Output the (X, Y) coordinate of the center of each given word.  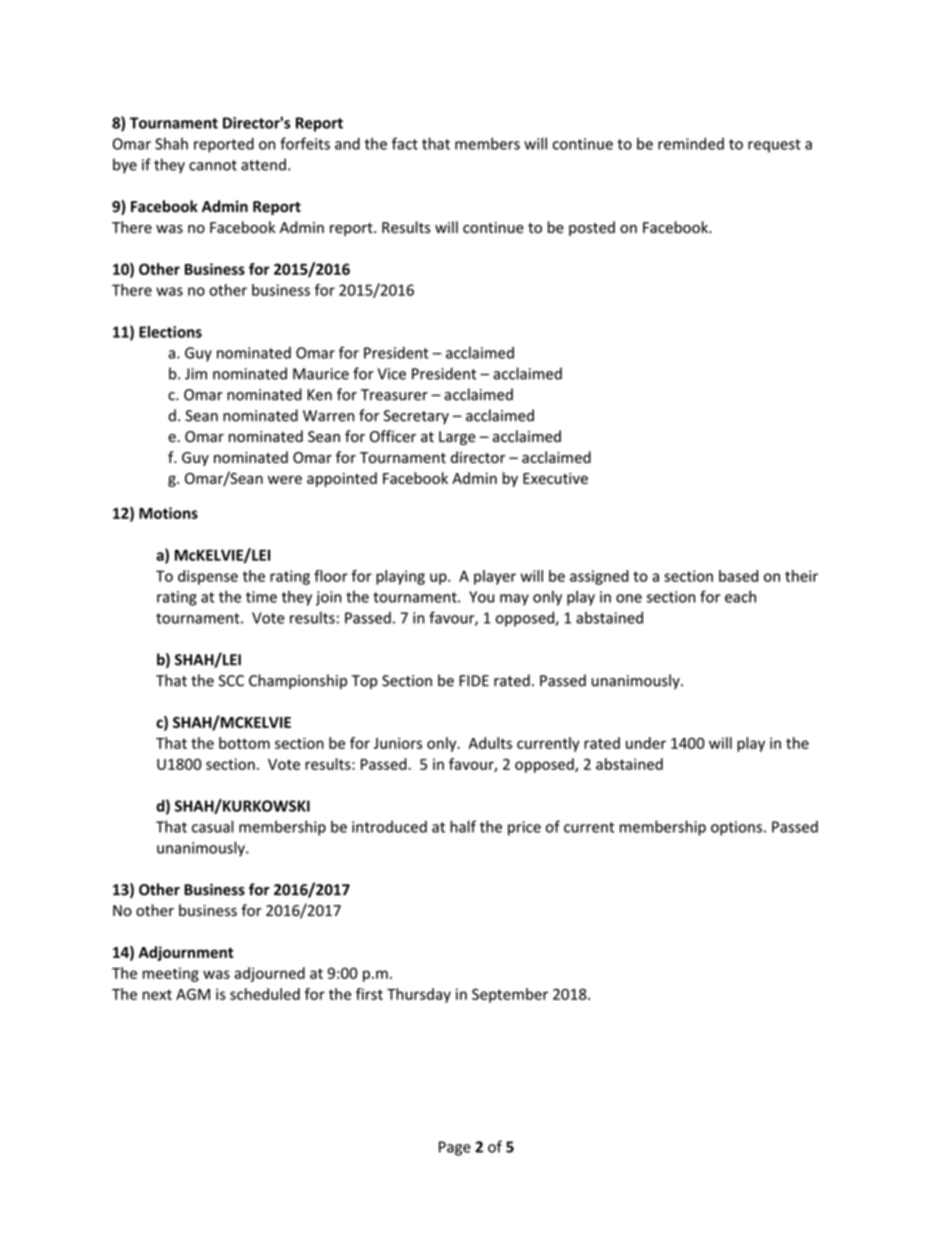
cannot (213, 165)
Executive (555, 478)
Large (457, 438)
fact (405, 143)
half (463, 826)
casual (213, 826)
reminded (691, 143)
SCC (231, 681)
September (510, 995)
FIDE (474, 680)
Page (455, 1148)
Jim (196, 374)
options (736, 828)
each (740, 596)
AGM (193, 994)
